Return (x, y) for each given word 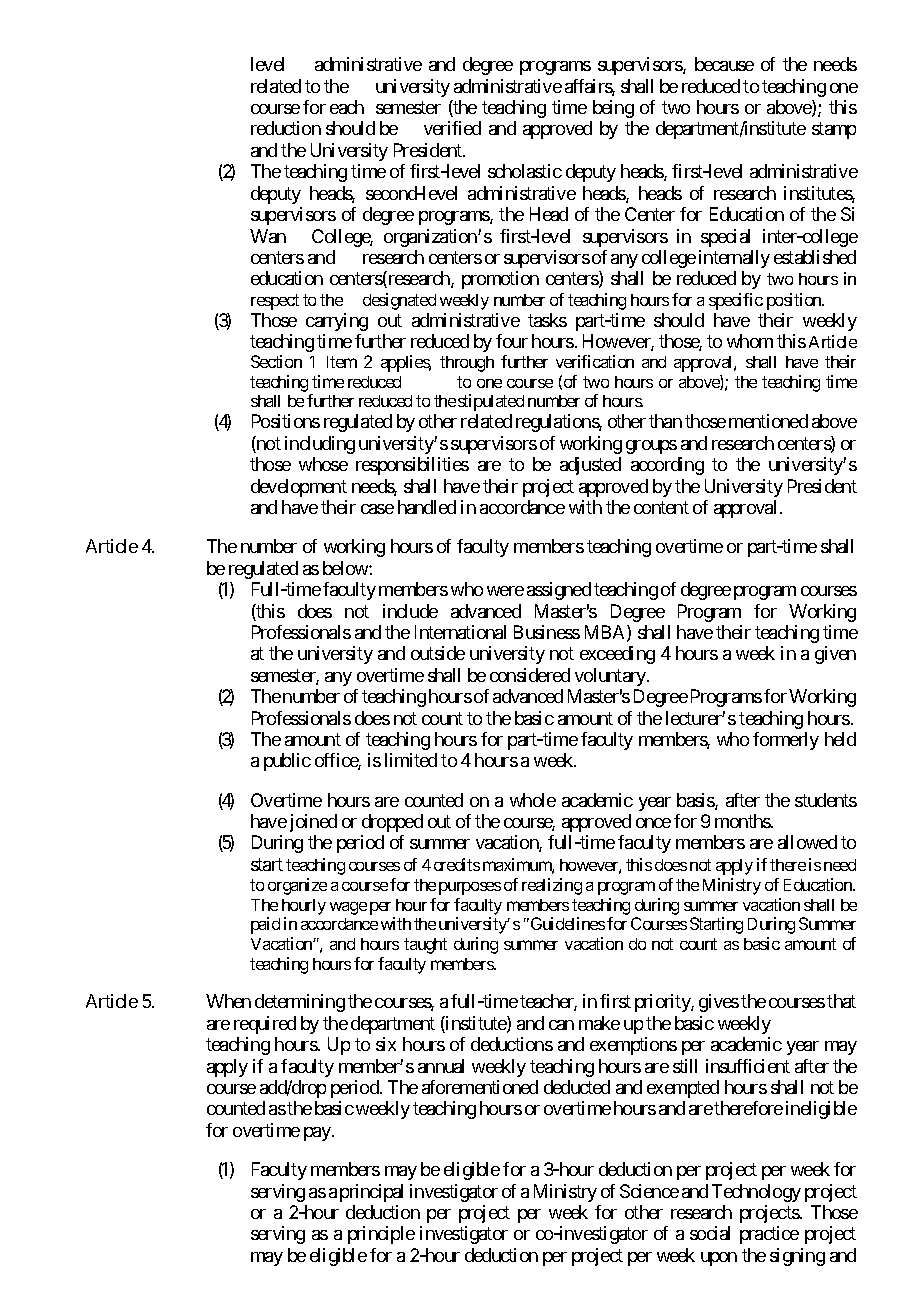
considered (530, 675)
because (724, 64)
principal (371, 1193)
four (512, 341)
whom (750, 341)
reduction (286, 128)
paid (265, 925)
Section (276, 361)
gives (719, 1003)
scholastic (525, 171)
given (835, 655)
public (287, 762)
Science (649, 1191)
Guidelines (566, 923)
